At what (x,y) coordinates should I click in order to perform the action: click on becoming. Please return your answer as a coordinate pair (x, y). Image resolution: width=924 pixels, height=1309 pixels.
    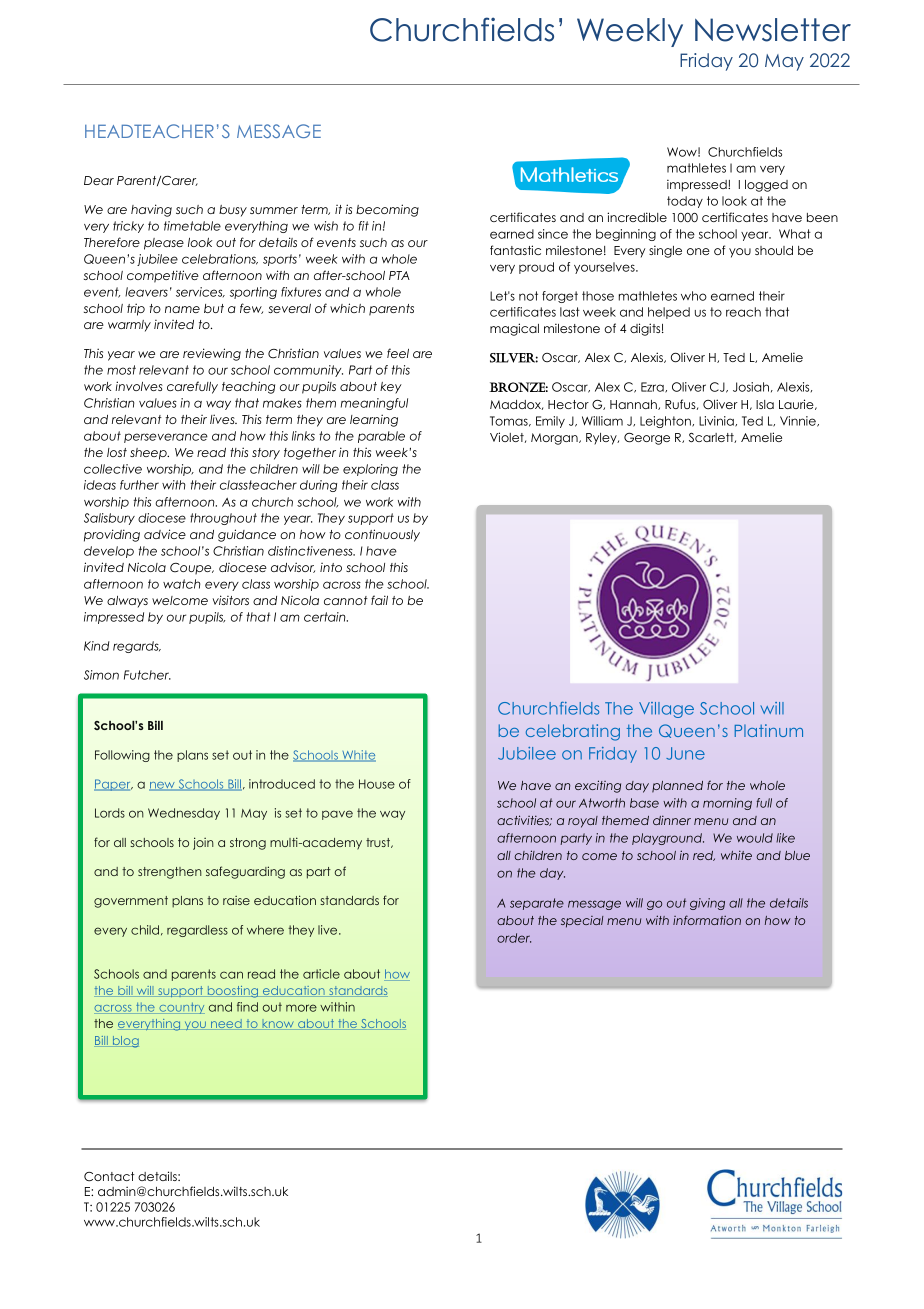
    Looking at the image, I should click on (387, 210).
